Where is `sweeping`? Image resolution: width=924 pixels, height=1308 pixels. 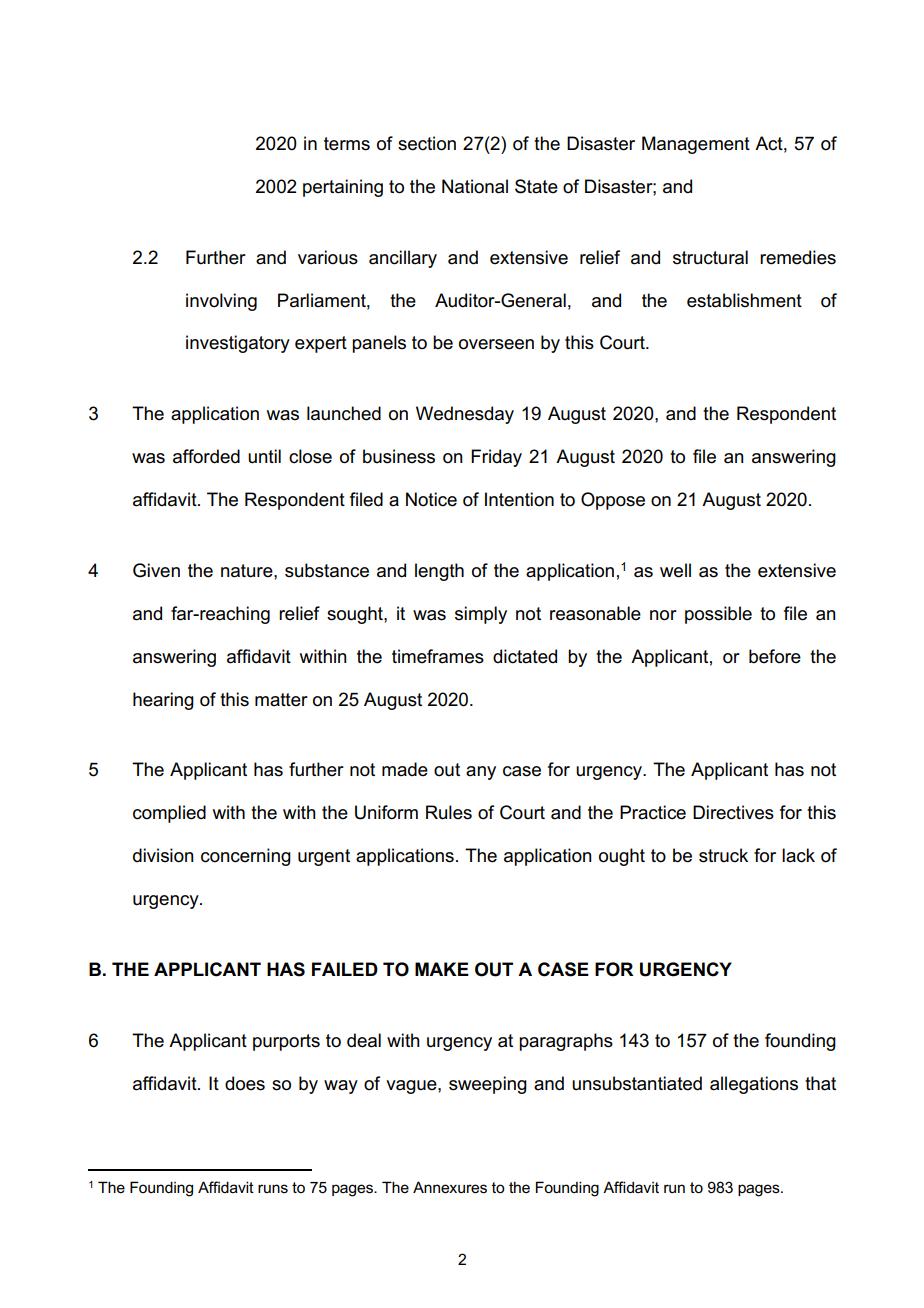 sweeping is located at coordinates (488, 1085).
